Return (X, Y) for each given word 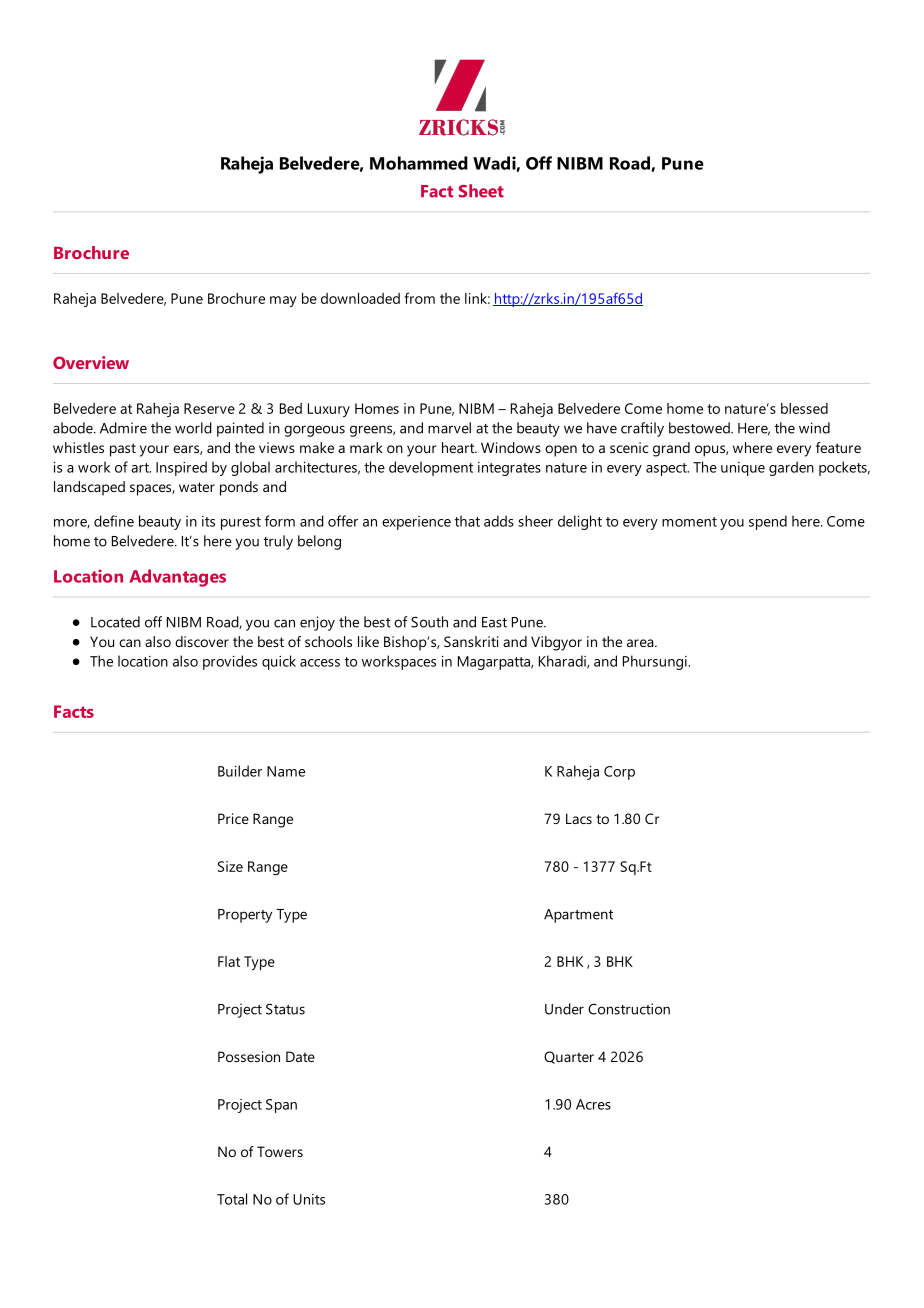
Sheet (481, 191)
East (494, 622)
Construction (629, 1009)
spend (768, 522)
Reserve (209, 408)
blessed (804, 408)
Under (564, 1009)
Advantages (177, 578)
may (283, 301)
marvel (449, 428)
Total (232, 1199)
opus (711, 451)
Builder (240, 771)
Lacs (579, 818)
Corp (619, 773)
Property (245, 916)
